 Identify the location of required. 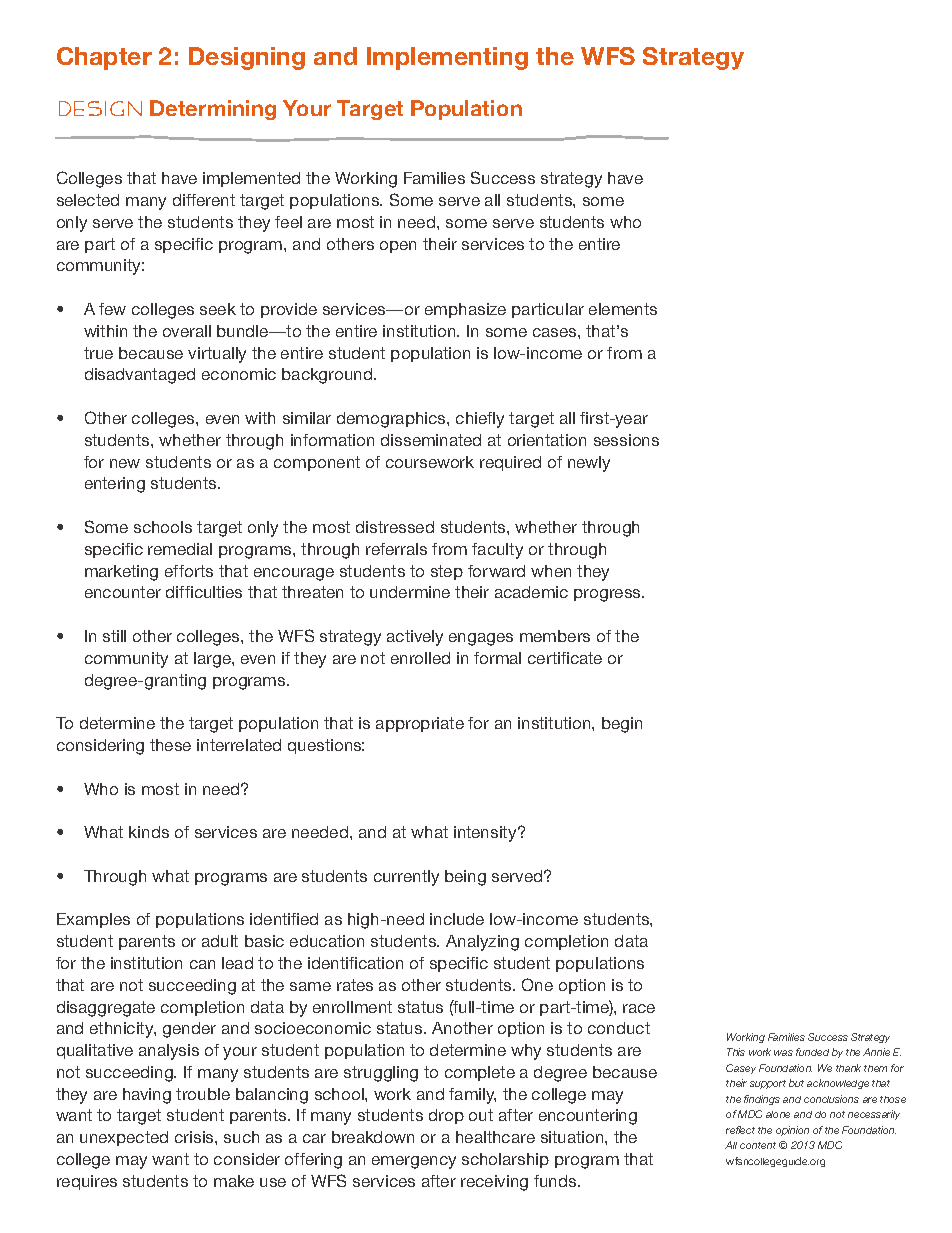
(510, 463).
